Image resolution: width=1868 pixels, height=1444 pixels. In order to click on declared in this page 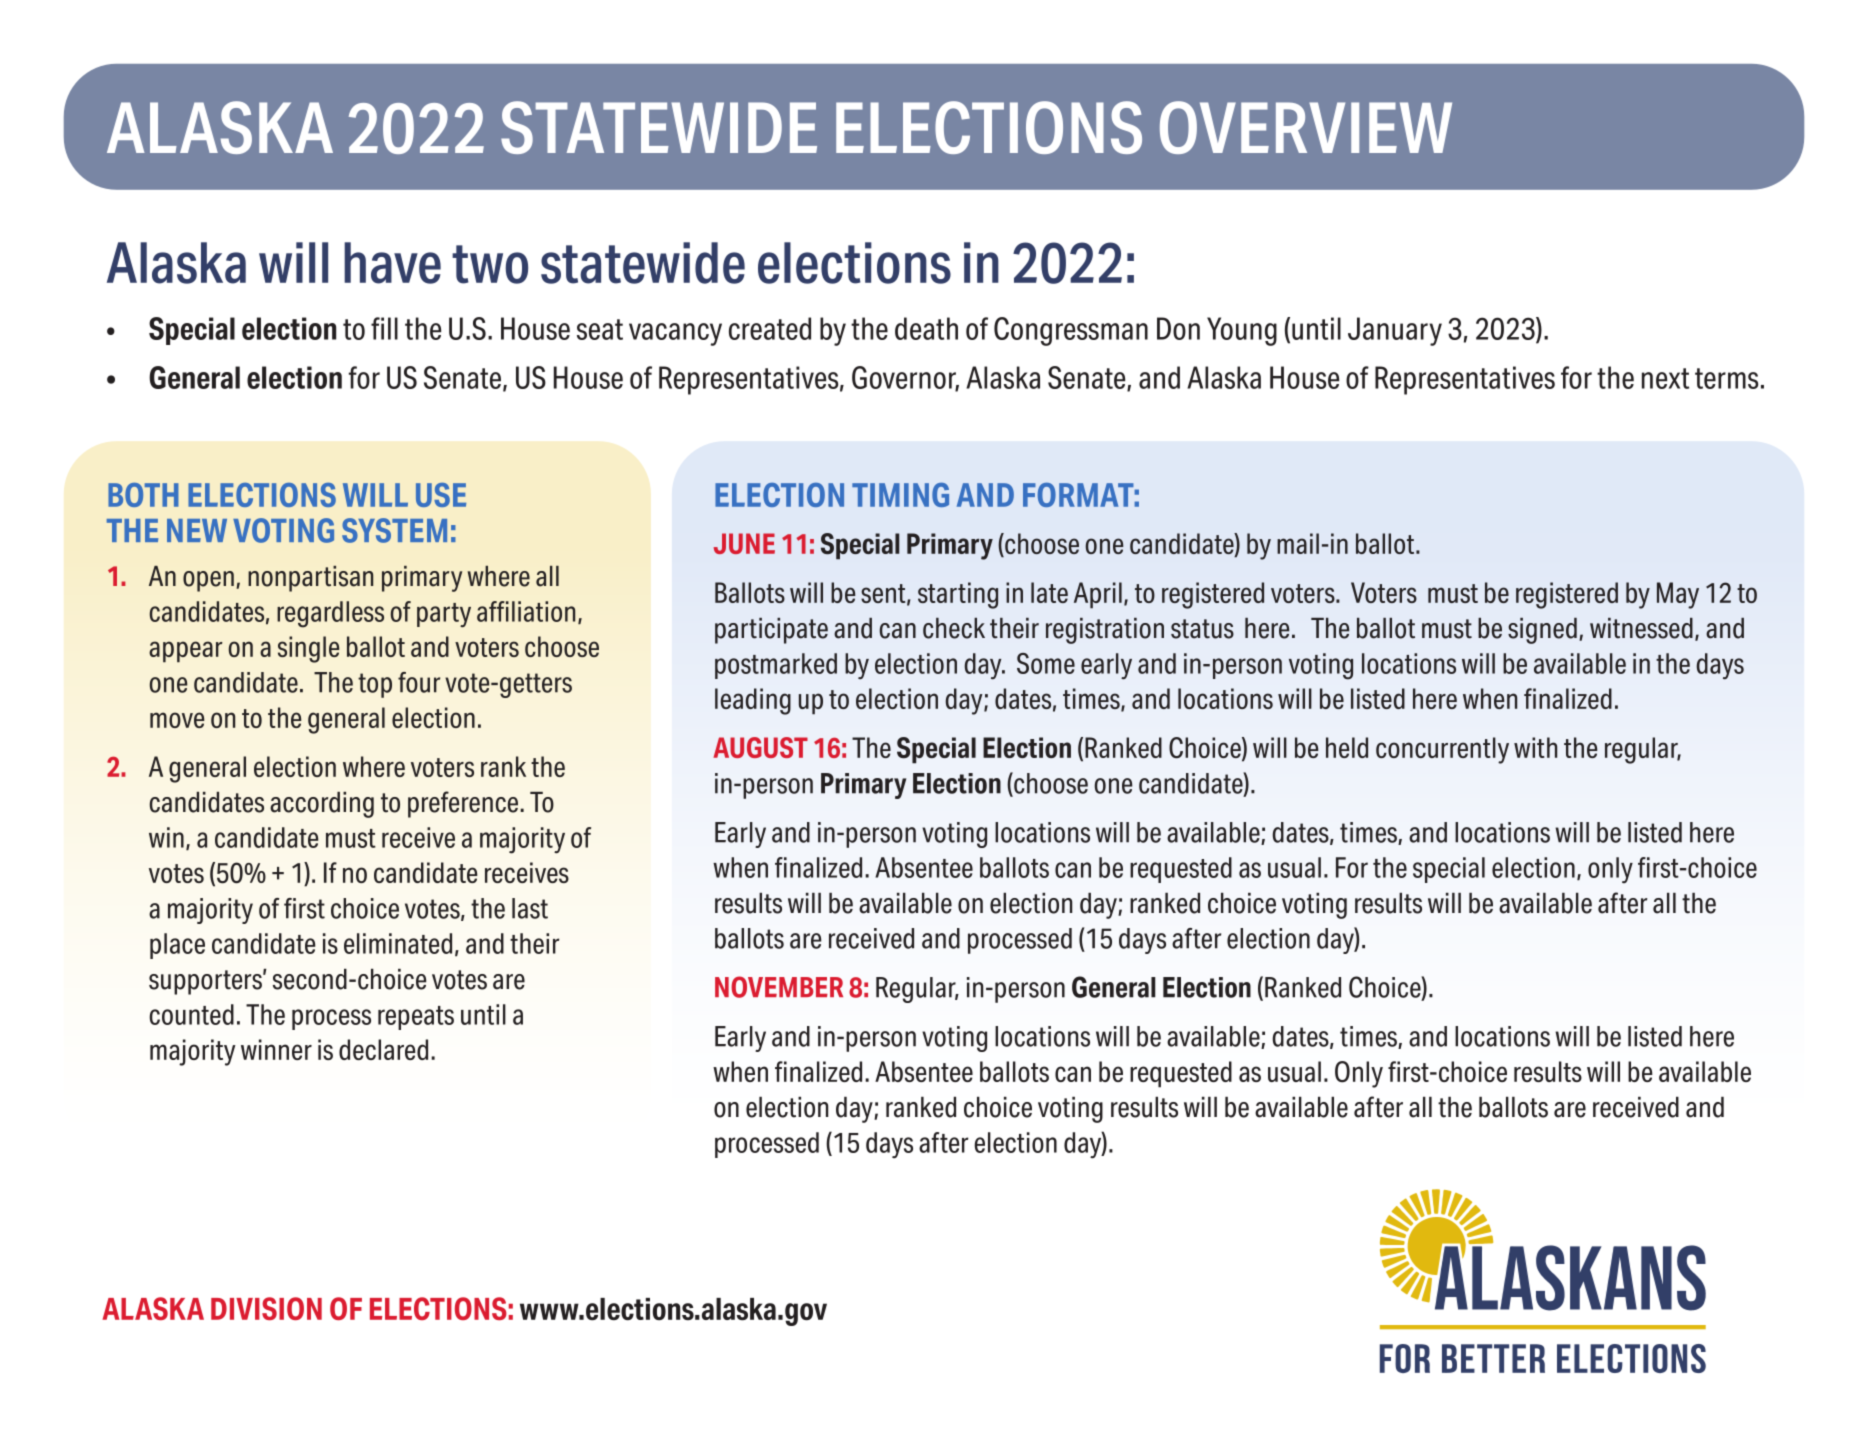, I will do `click(383, 1049)`.
